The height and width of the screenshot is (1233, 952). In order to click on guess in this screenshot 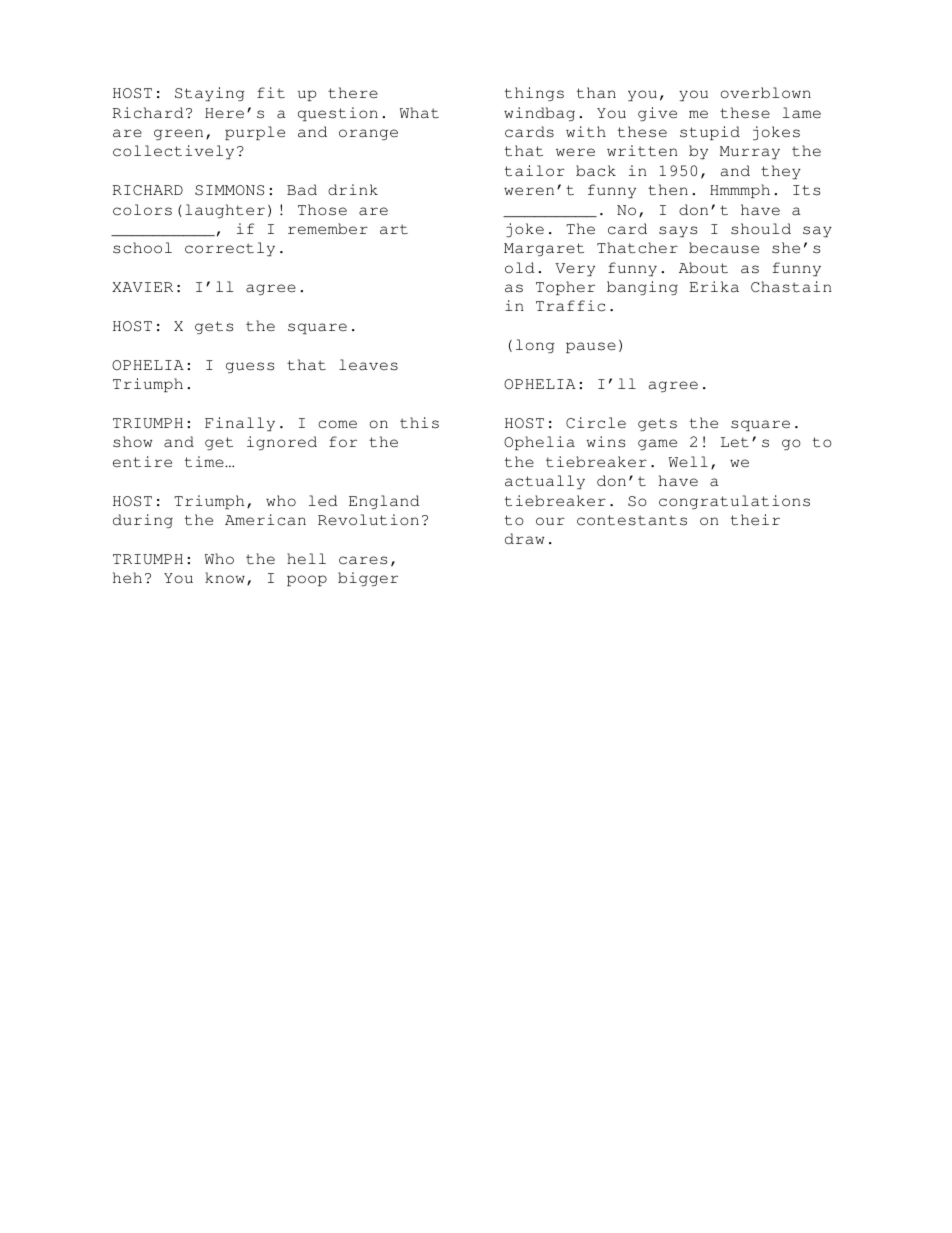, I will do `click(250, 367)`.
